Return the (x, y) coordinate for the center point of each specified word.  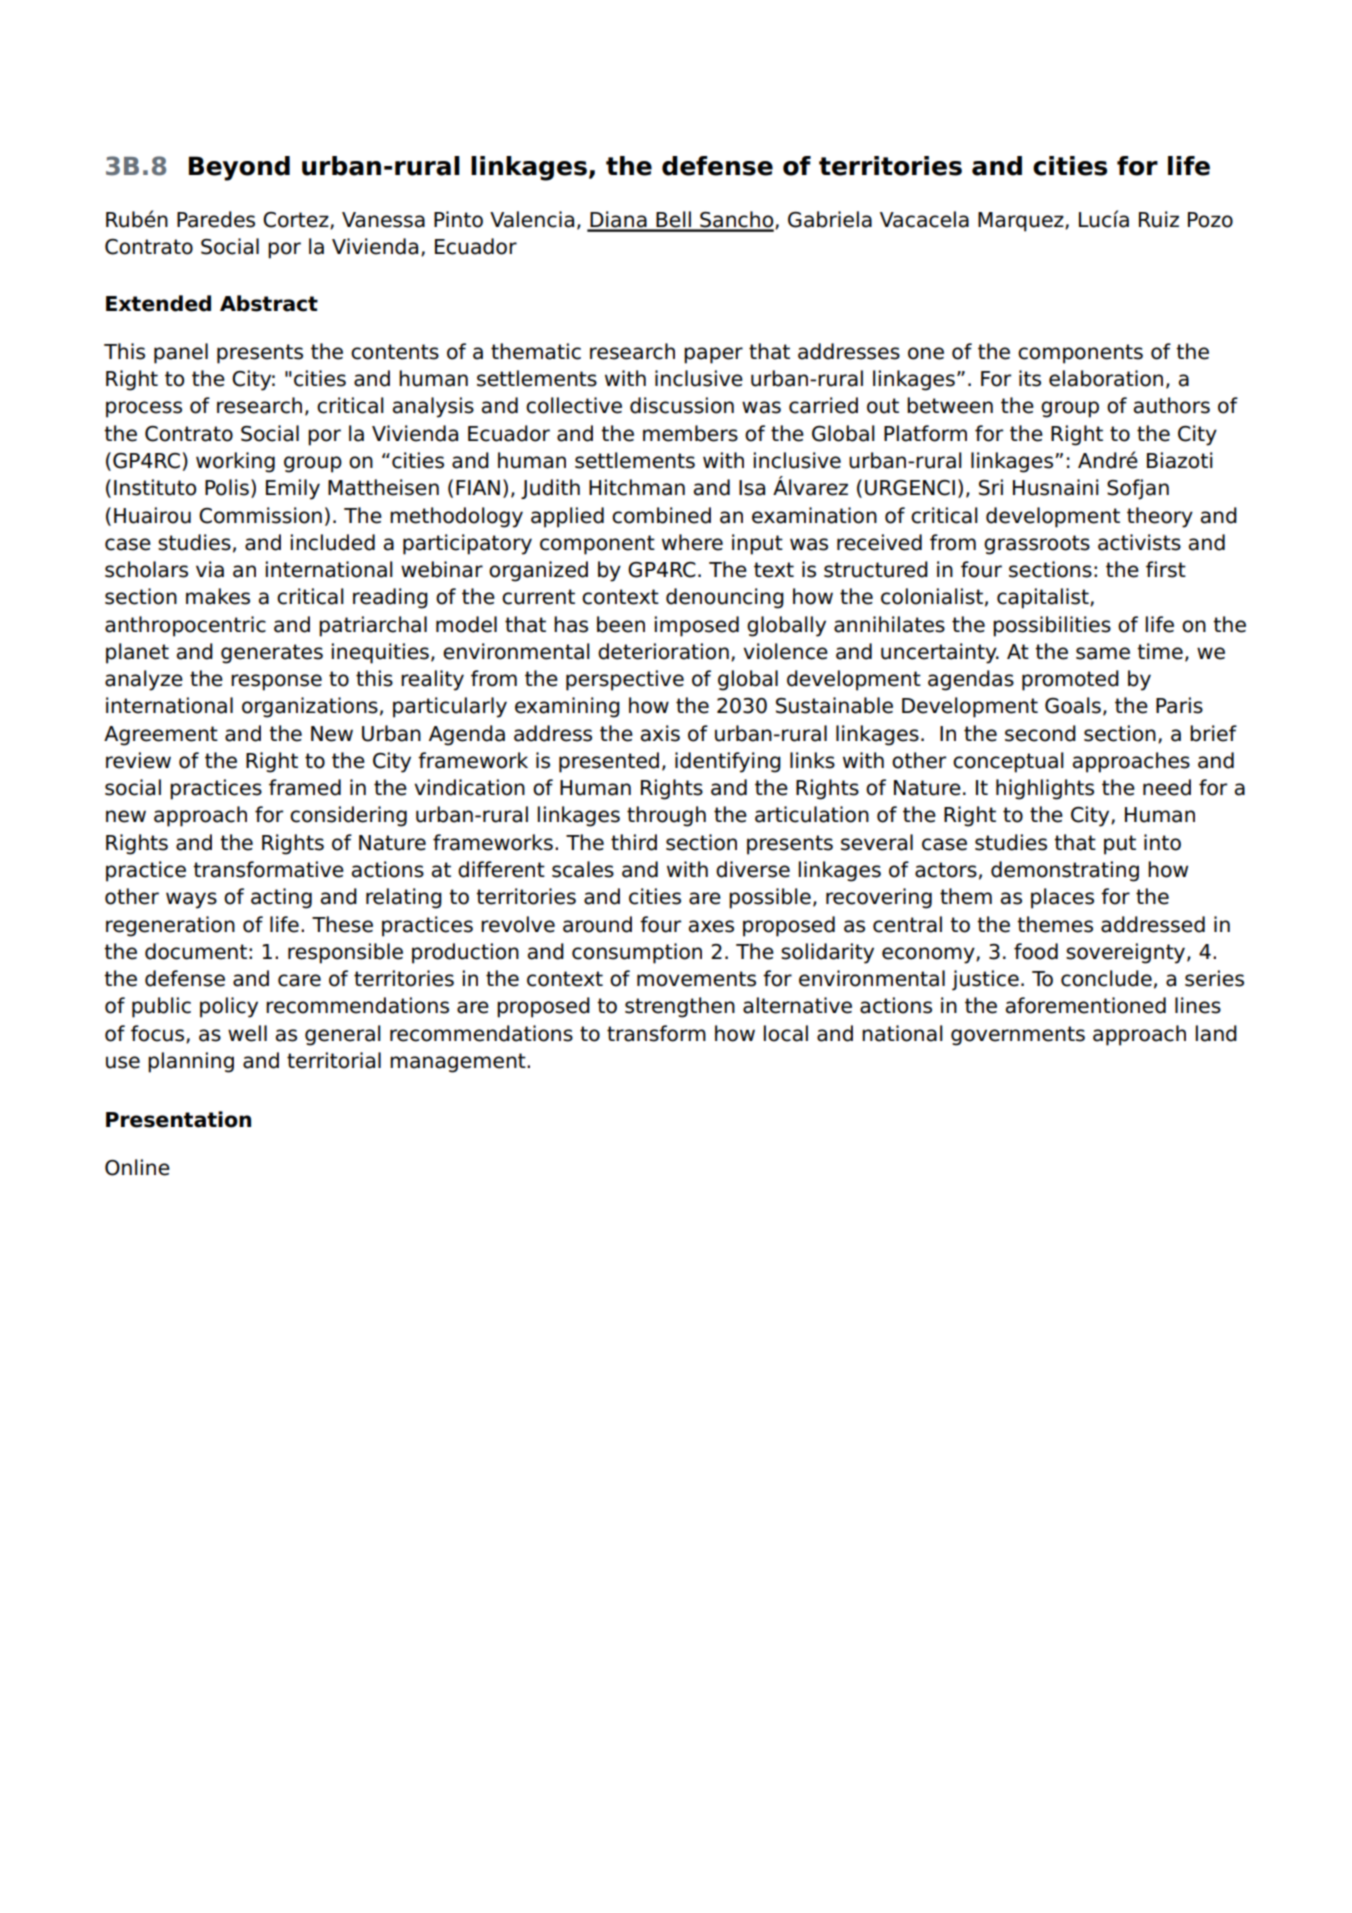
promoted (1070, 680)
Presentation (178, 1119)
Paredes (216, 219)
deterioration (663, 651)
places (1062, 898)
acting (281, 898)
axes (711, 926)
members (690, 433)
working (235, 462)
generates (272, 654)
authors (1172, 405)
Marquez (1022, 222)
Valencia (532, 219)
